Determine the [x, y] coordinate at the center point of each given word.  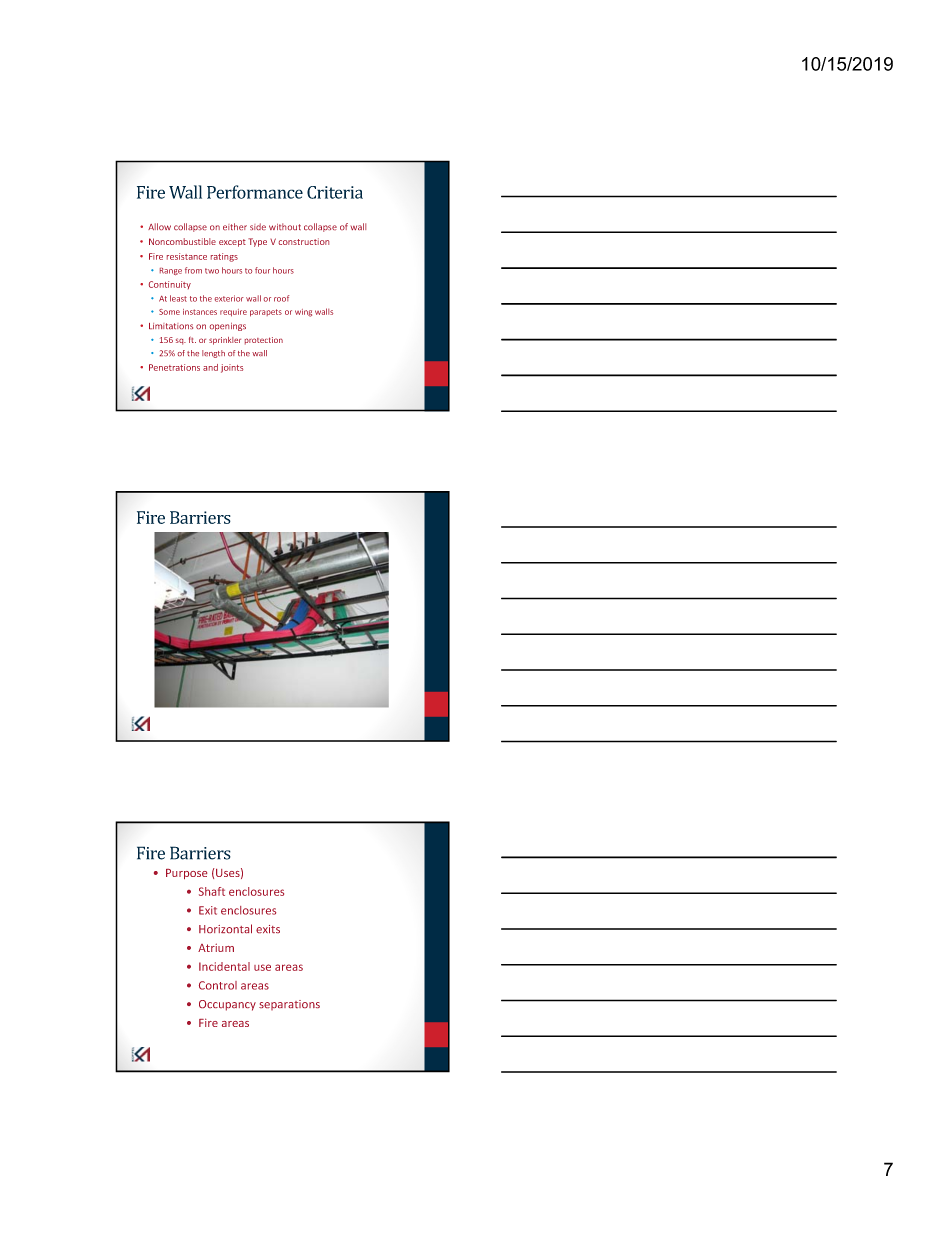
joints [232, 368]
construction [304, 241]
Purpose [186, 874]
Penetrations [174, 367]
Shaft [212, 891]
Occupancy [227, 1005]
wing [303, 313]
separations [289, 1005]
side [258, 226]
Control [218, 985]
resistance [187, 256]
